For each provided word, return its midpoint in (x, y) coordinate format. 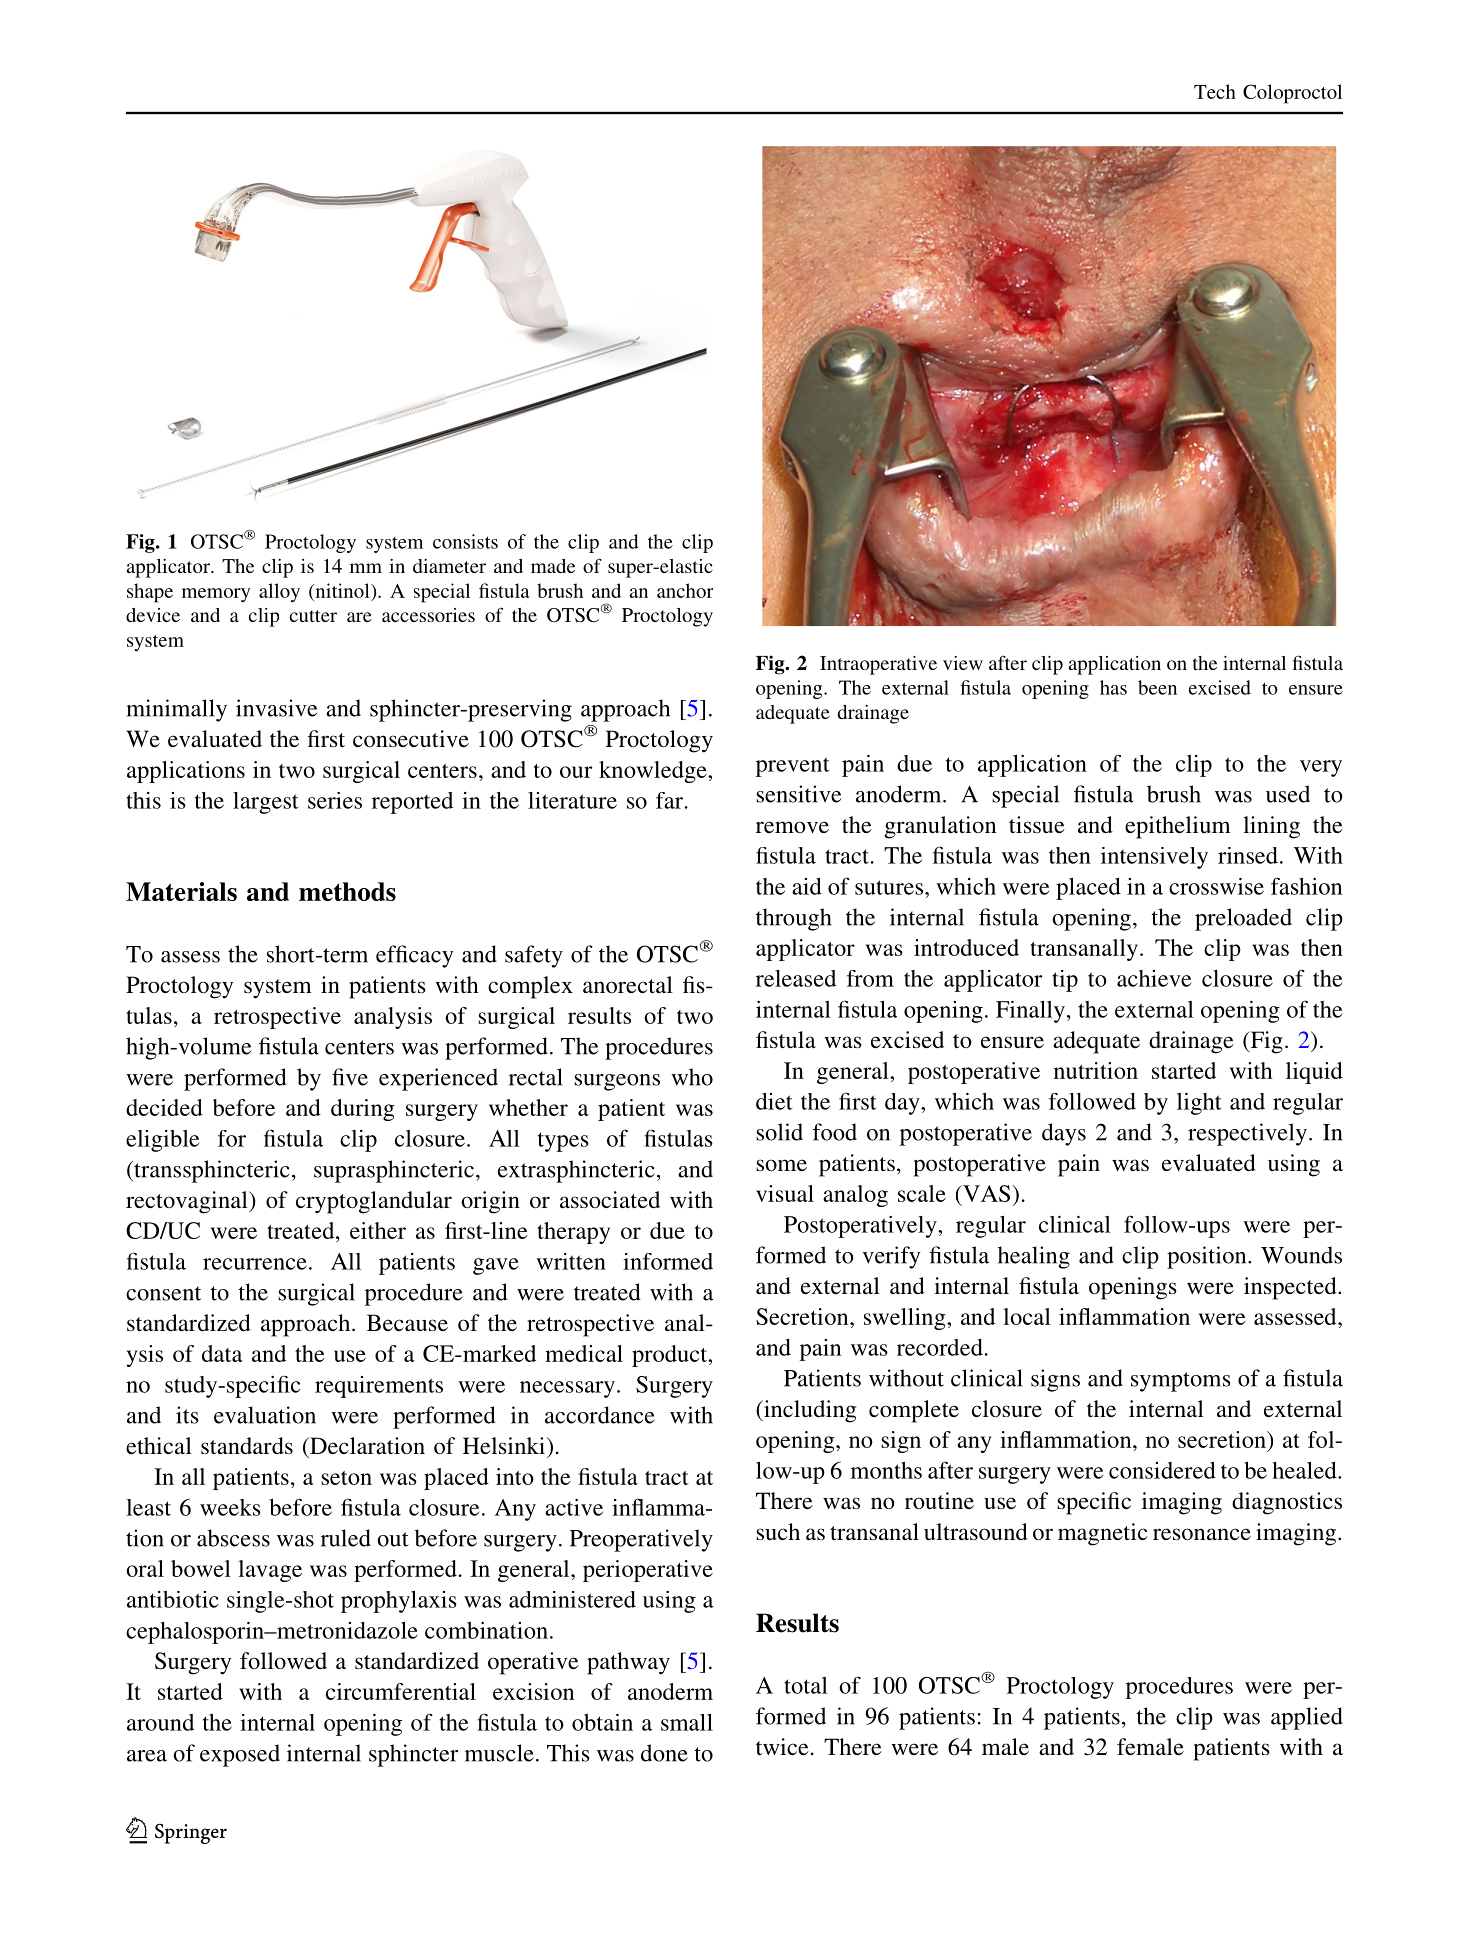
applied (1307, 1718)
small (687, 1722)
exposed (240, 1755)
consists (465, 541)
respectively (1247, 1134)
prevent (792, 767)
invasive (277, 708)
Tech (1215, 91)
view (963, 663)
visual (785, 1193)
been (1157, 687)
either (378, 1230)
